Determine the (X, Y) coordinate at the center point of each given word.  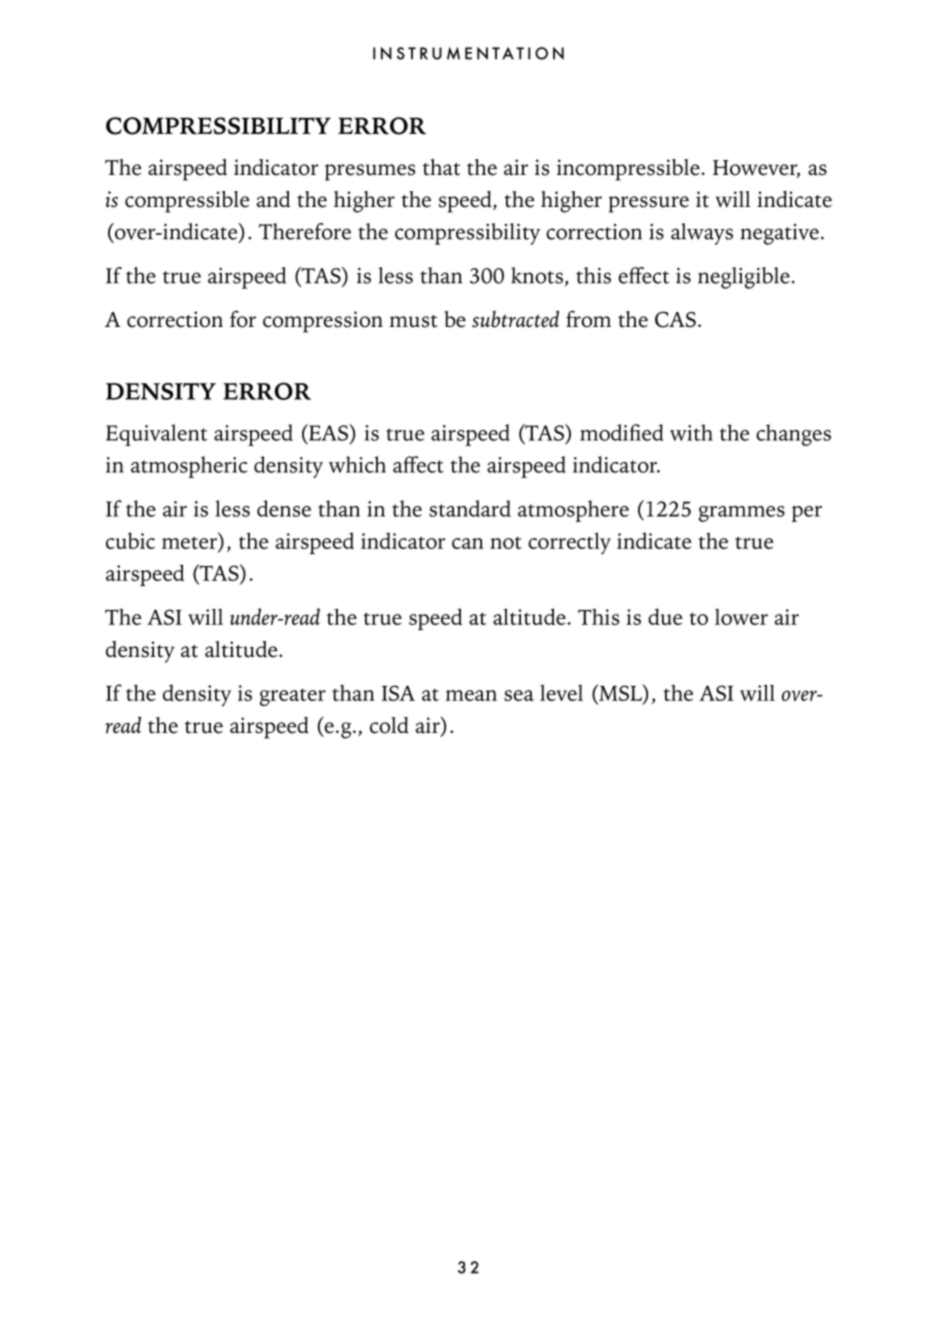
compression (323, 322)
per (807, 514)
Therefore (305, 231)
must (414, 321)
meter (189, 542)
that (441, 167)
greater (293, 697)
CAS (675, 319)
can (468, 543)
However (756, 169)
